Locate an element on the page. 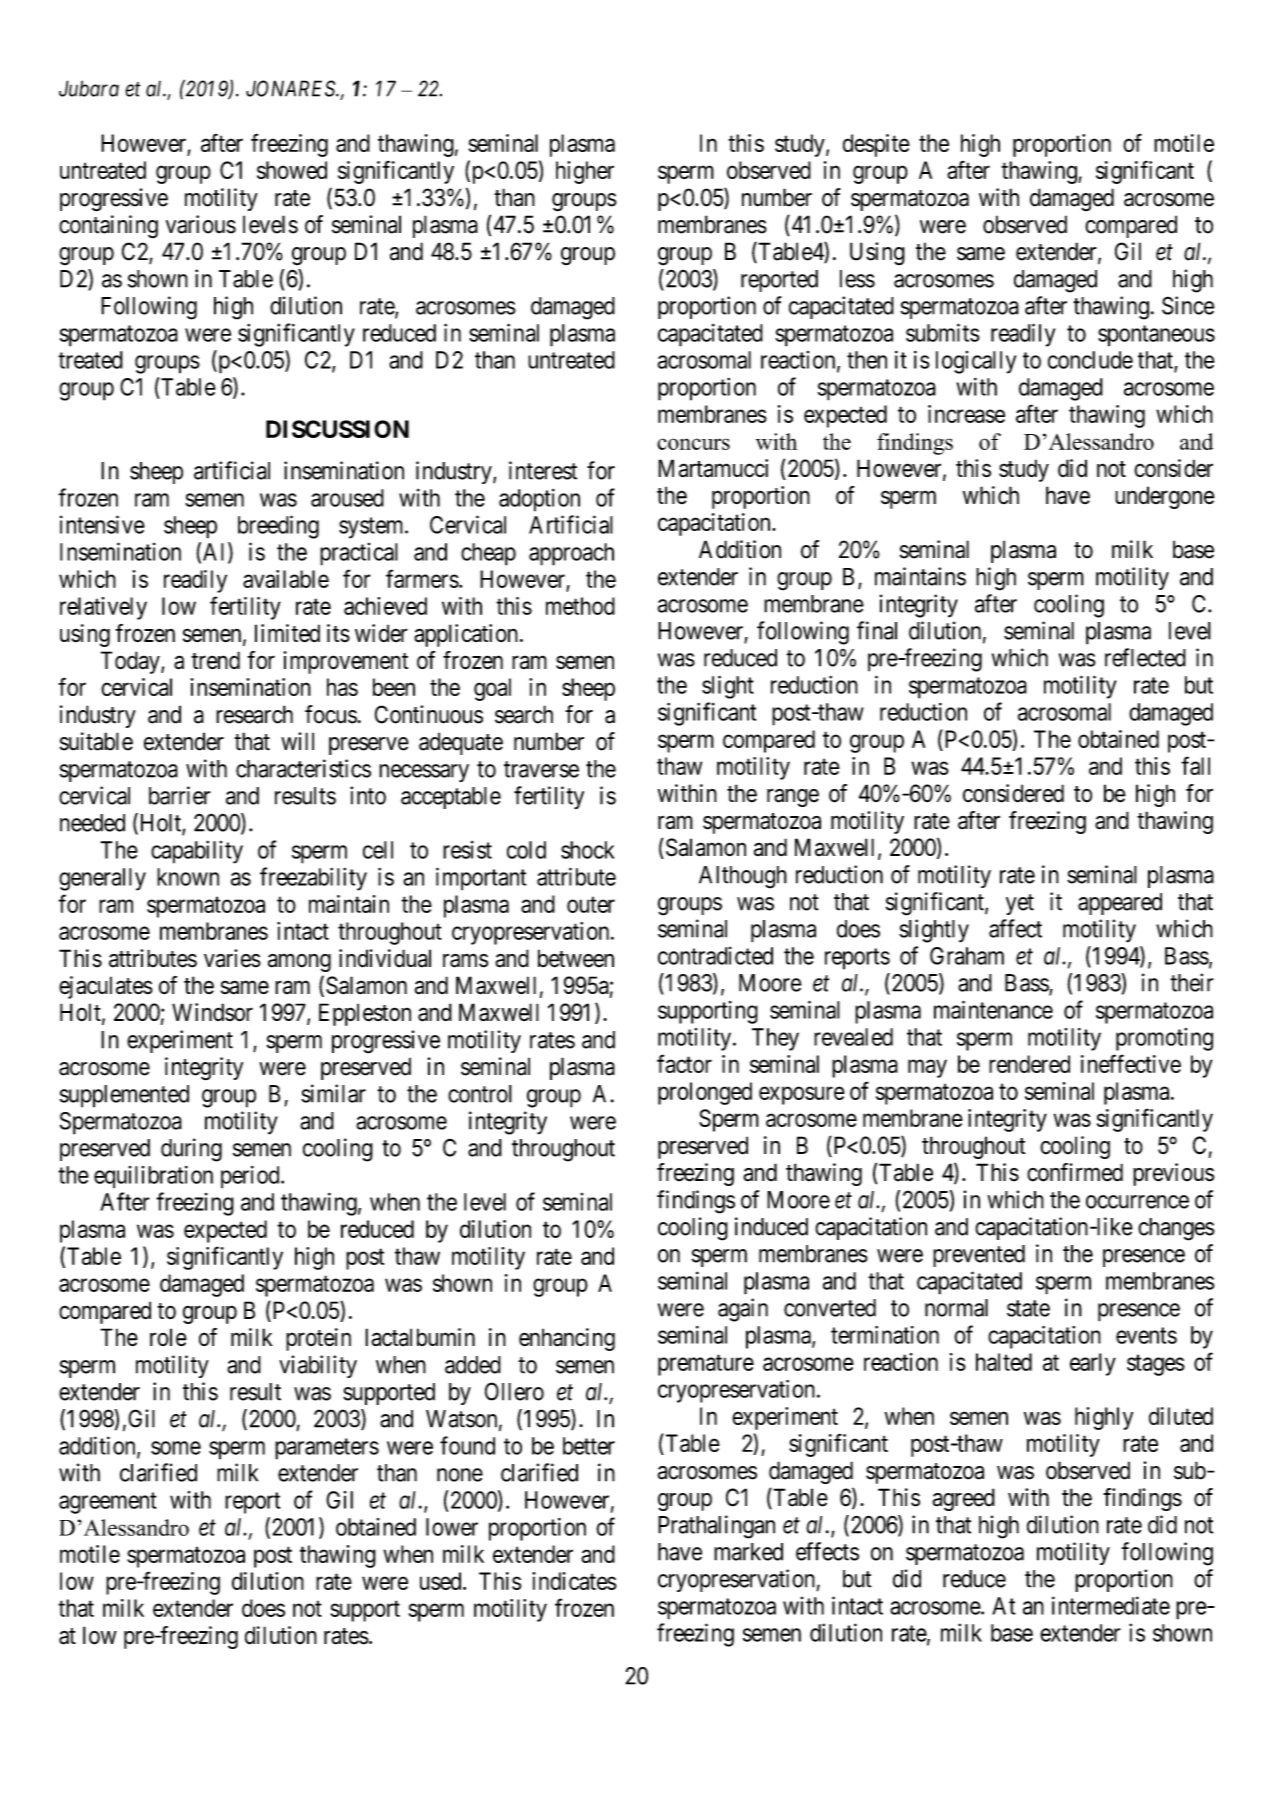  various is located at coordinates (201, 224).
